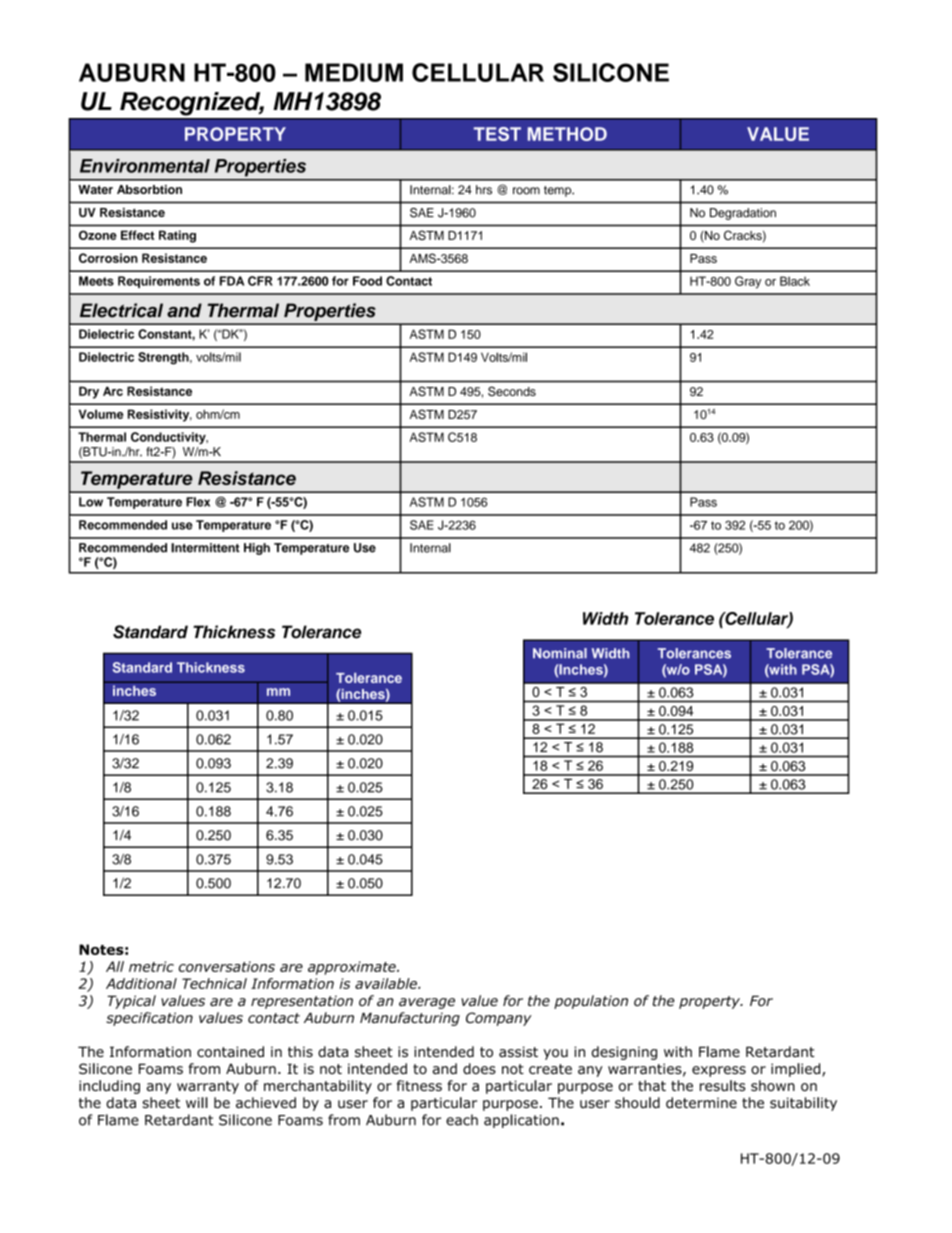  Describe the element at coordinates (205, 548) in the document. I see `Intermittent` at that location.
